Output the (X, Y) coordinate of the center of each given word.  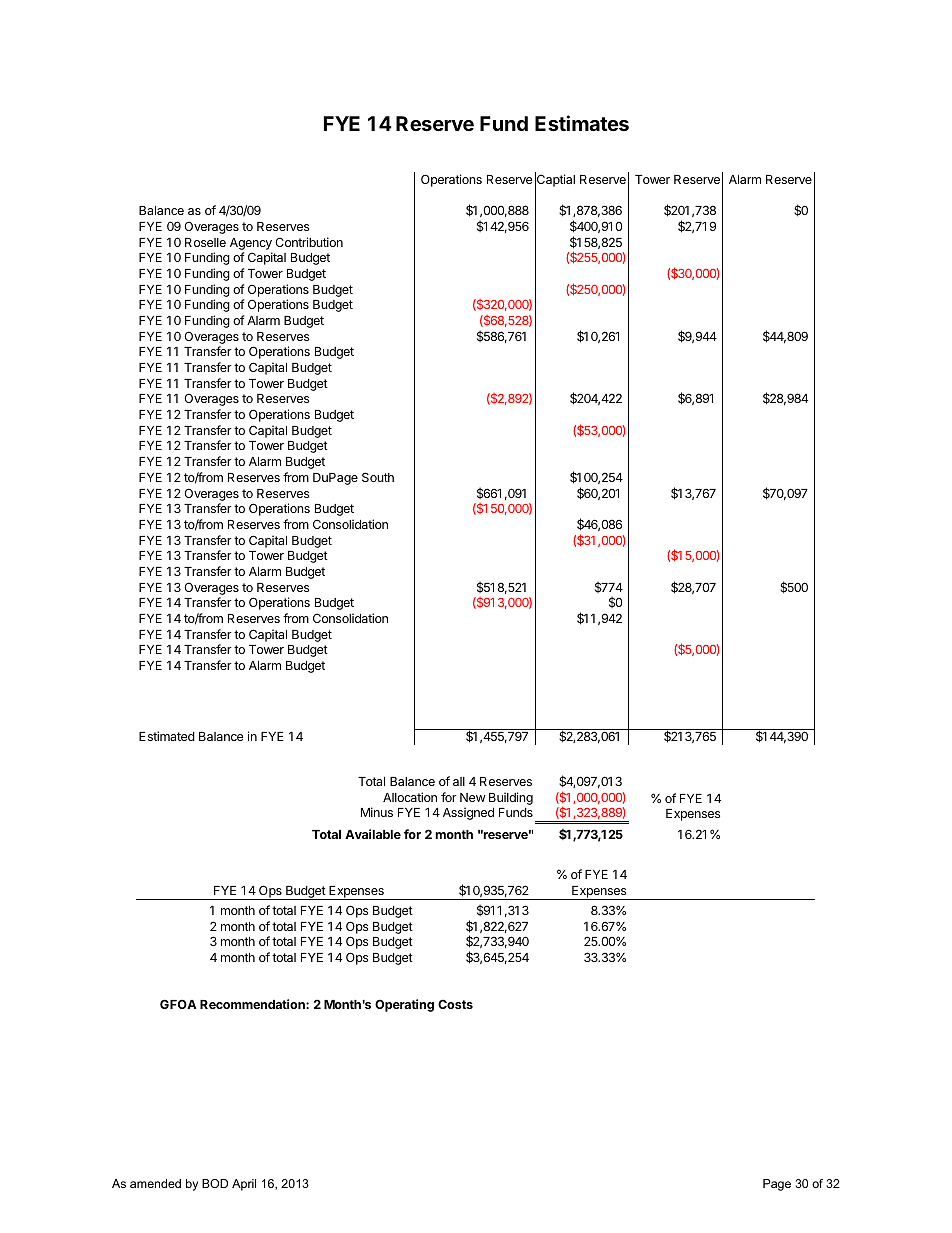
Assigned (468, 813)
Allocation (410, 797)
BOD (215, 1183)
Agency (251, 244)
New (473, 797)
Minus (377, 812)
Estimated (167, 736)
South (378, 477)
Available (373, 834)
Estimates (582, 123)
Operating (404, 1005)
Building (511, 798)
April (244, 1185)
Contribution (309, 242)
